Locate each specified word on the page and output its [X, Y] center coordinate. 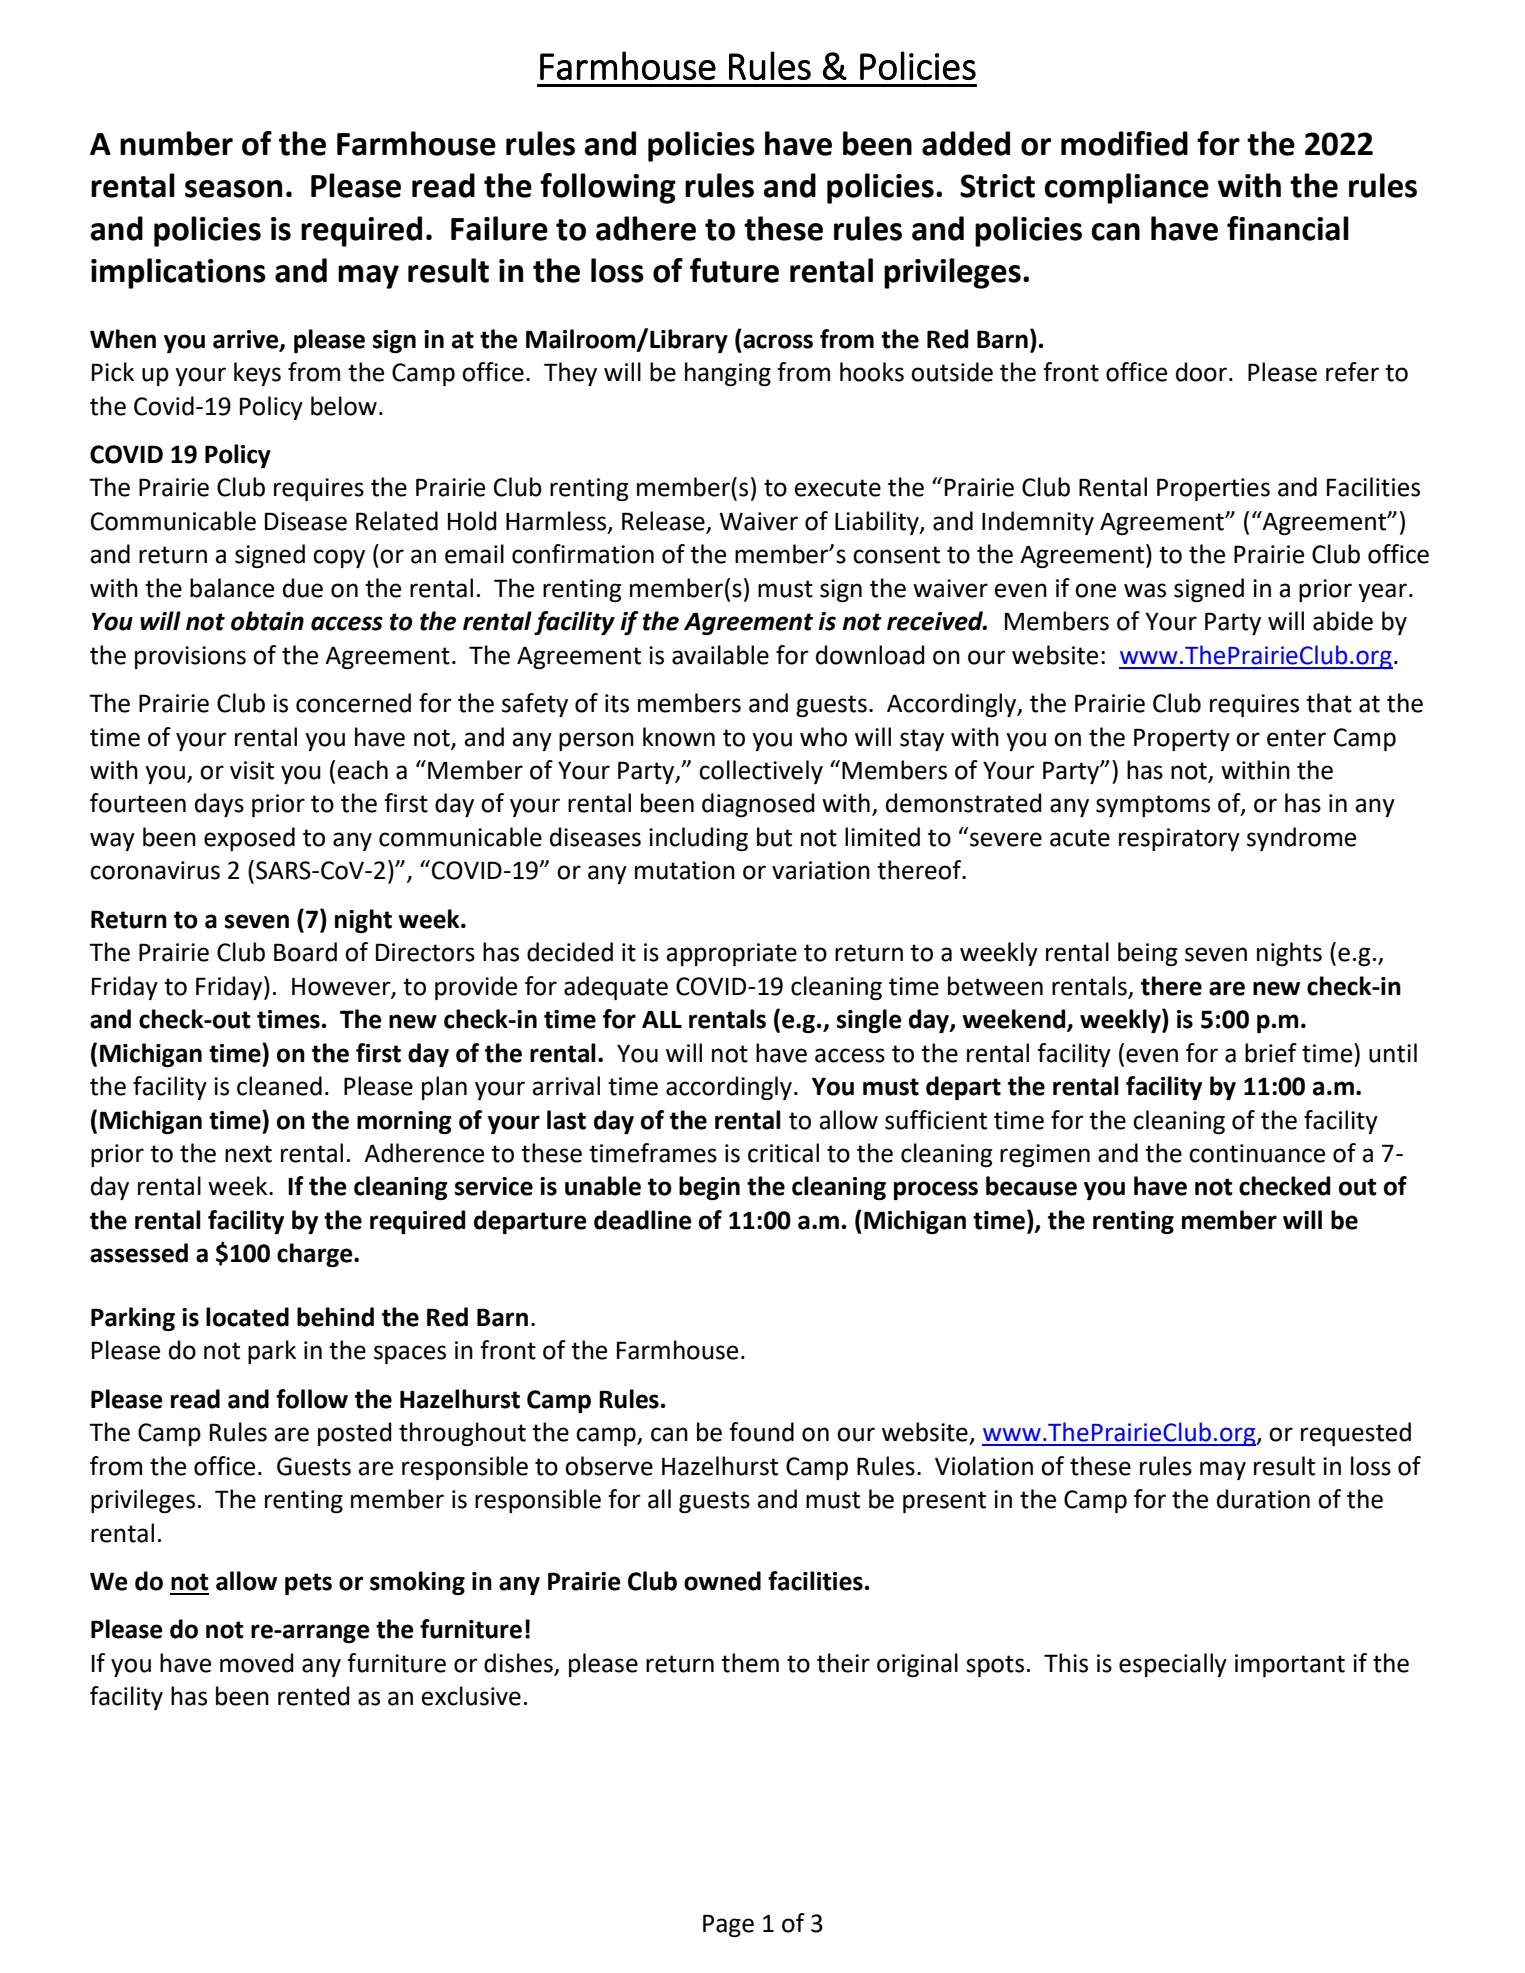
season [233, 189]
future [734, 270]
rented [314, 1696]
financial [1288, 228]
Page [728, 1925]
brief [1271, 1053]
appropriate [731, 954]
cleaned [279, 1086]
